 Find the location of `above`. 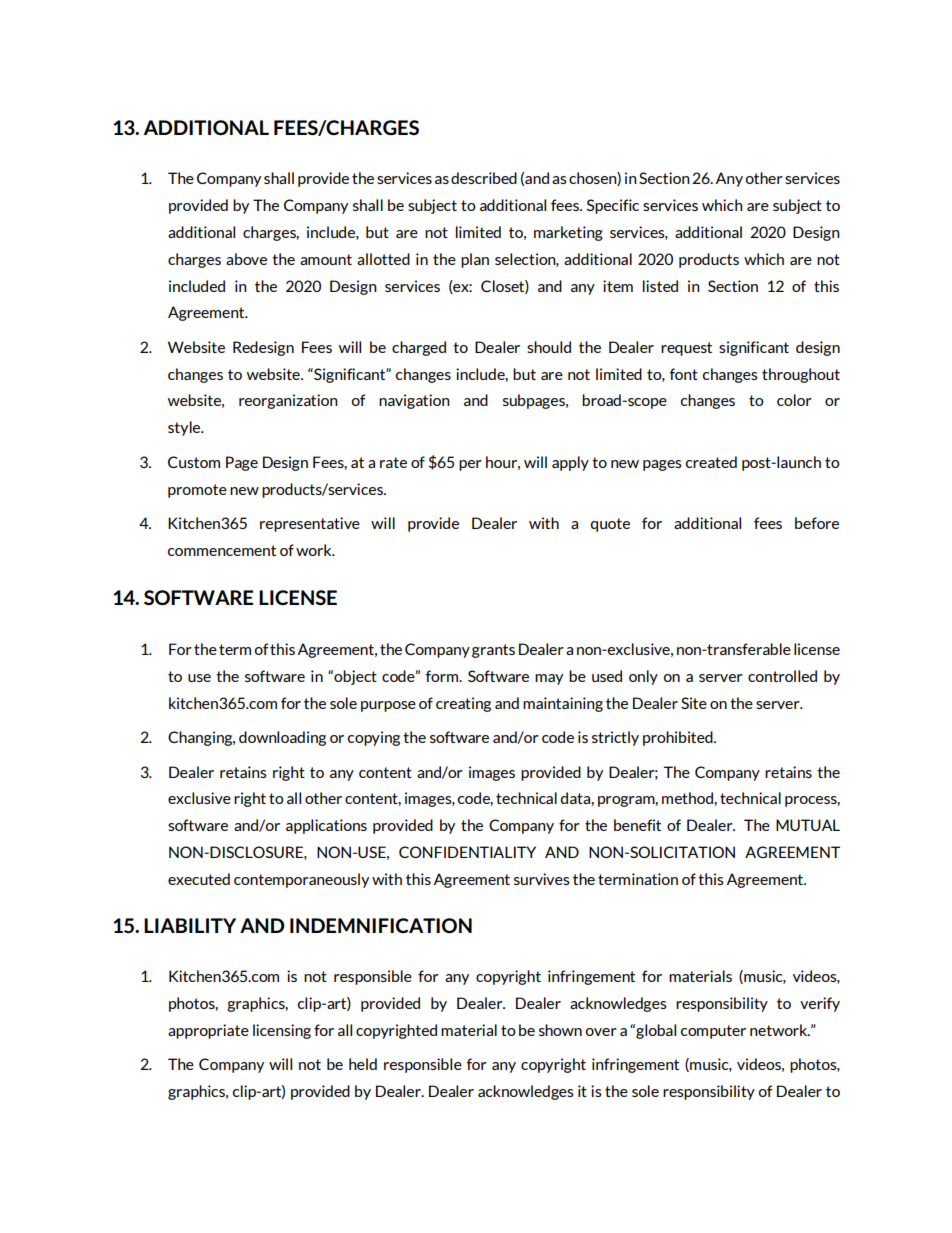

above is located at coordinates (246, 259).
